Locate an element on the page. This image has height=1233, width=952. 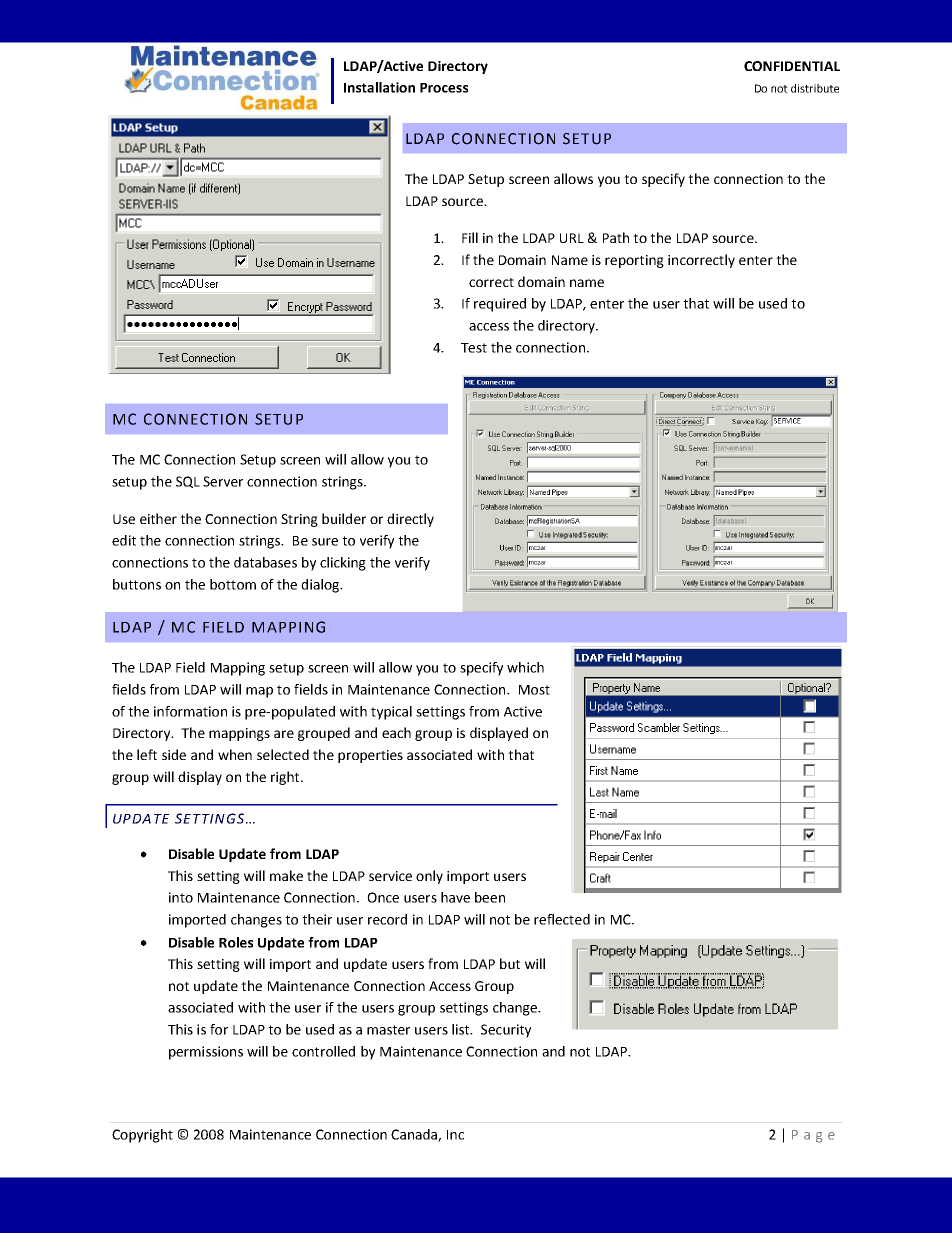
directly is located at coordinates (410, 520).
